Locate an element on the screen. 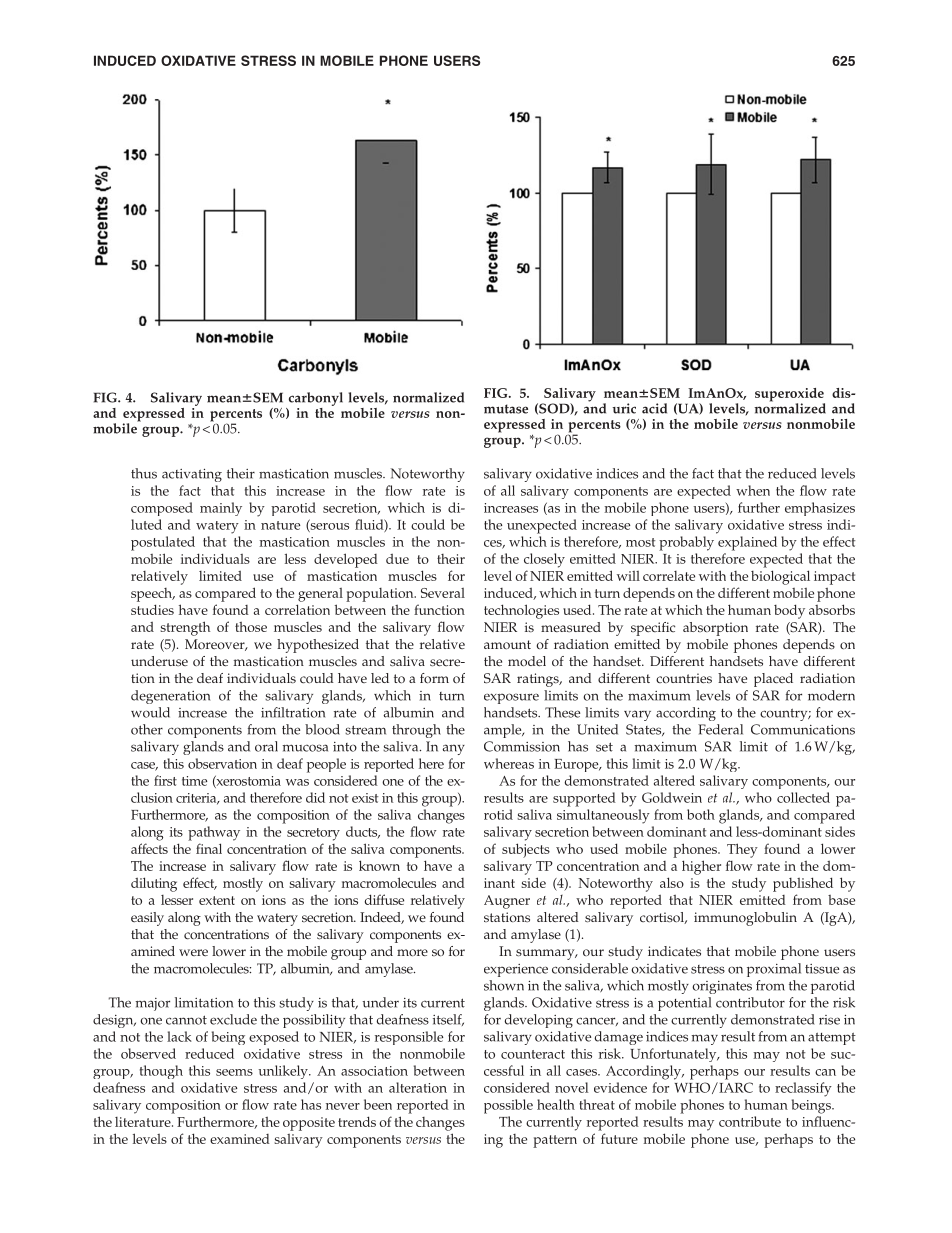 This screenshot has width=952, height=1233. immunoglobulin is located at coordinates (745, 919).
